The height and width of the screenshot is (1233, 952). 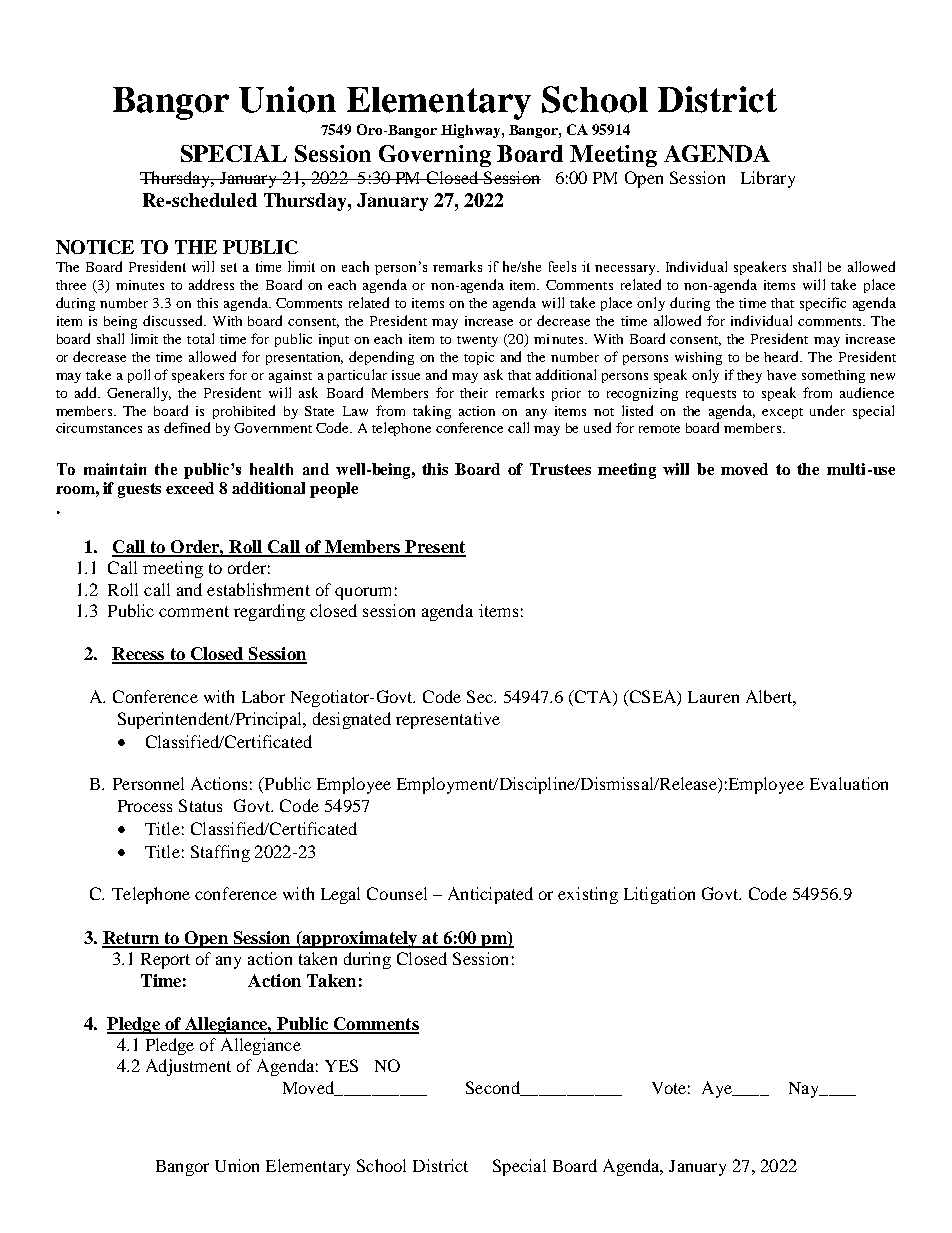 I want to click on except, so click(x=782, y=413).
